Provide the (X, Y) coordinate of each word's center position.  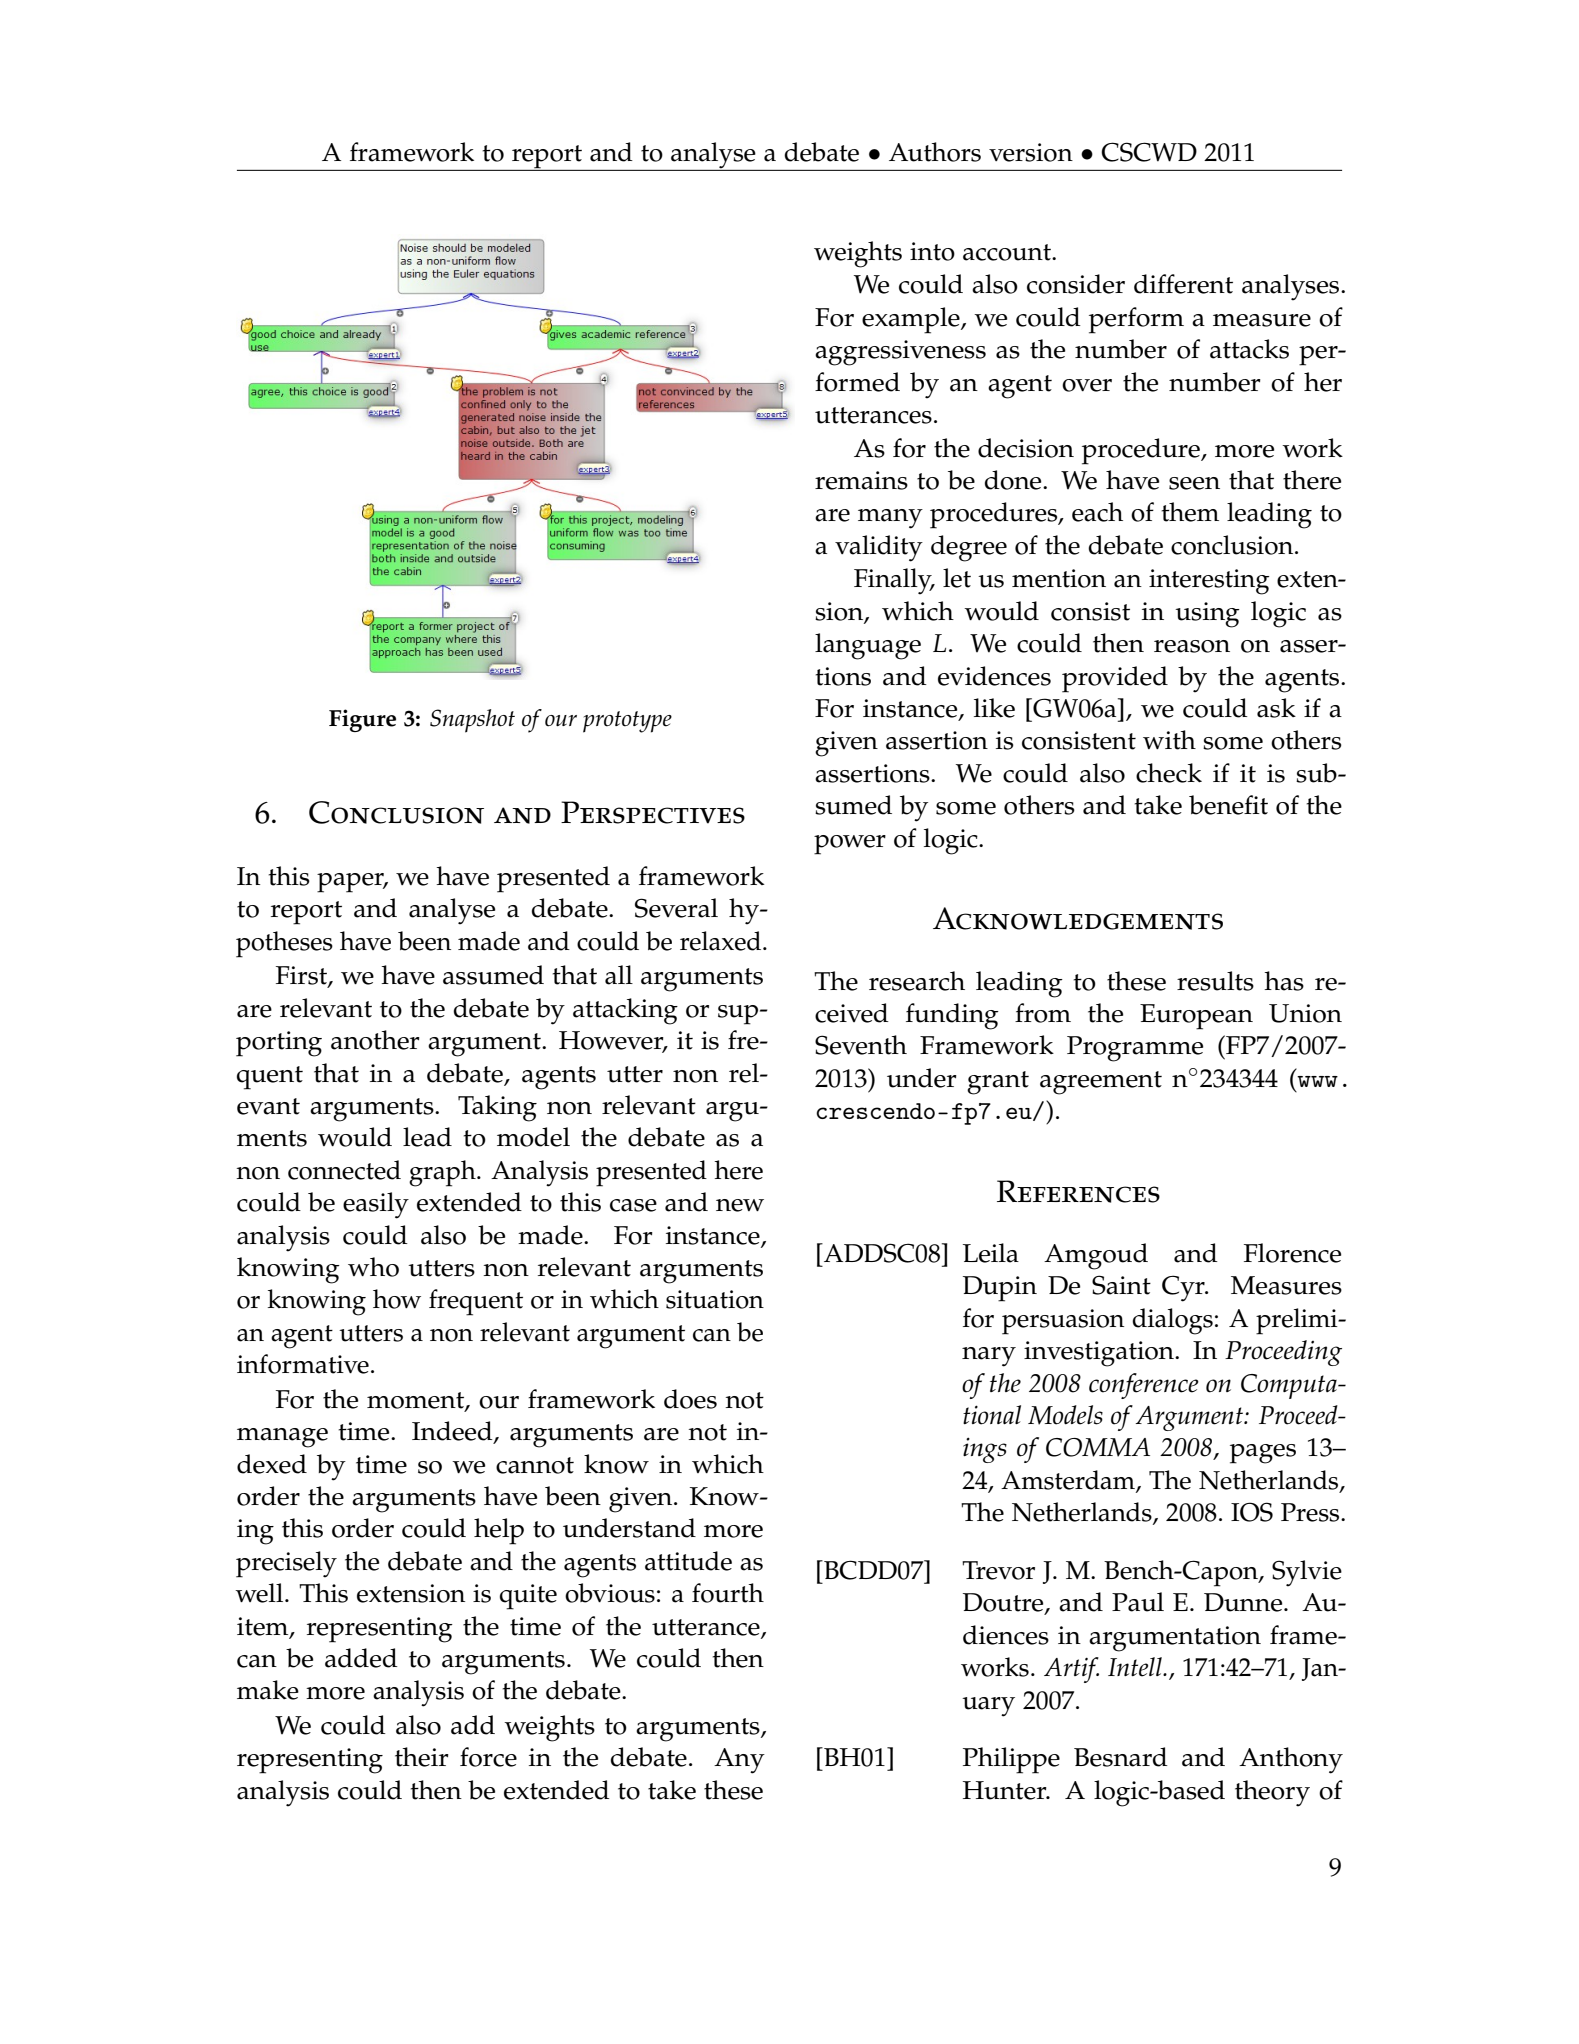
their (422, 1757)
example (912, 320)
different (1183, 284)
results (1215, 981)
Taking (497, 1108)
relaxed (722, 941)
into (932, 251)
